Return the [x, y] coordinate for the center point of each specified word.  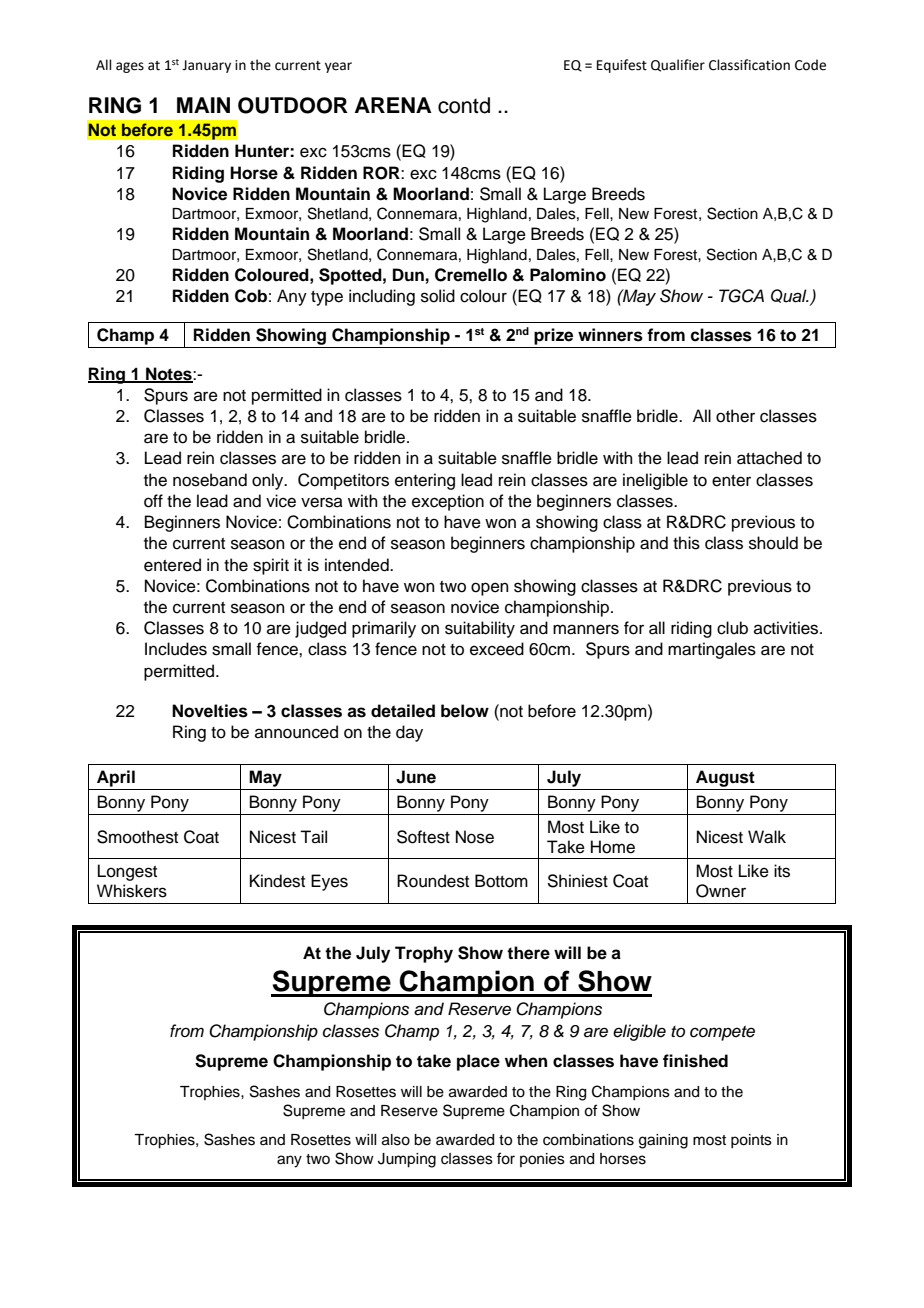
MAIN [203, 105]
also [396, 1140]
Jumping [407, 1160]
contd [464, 105]
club [732, 628]
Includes [176, 649]
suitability [480, 629]
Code [810, 65]
